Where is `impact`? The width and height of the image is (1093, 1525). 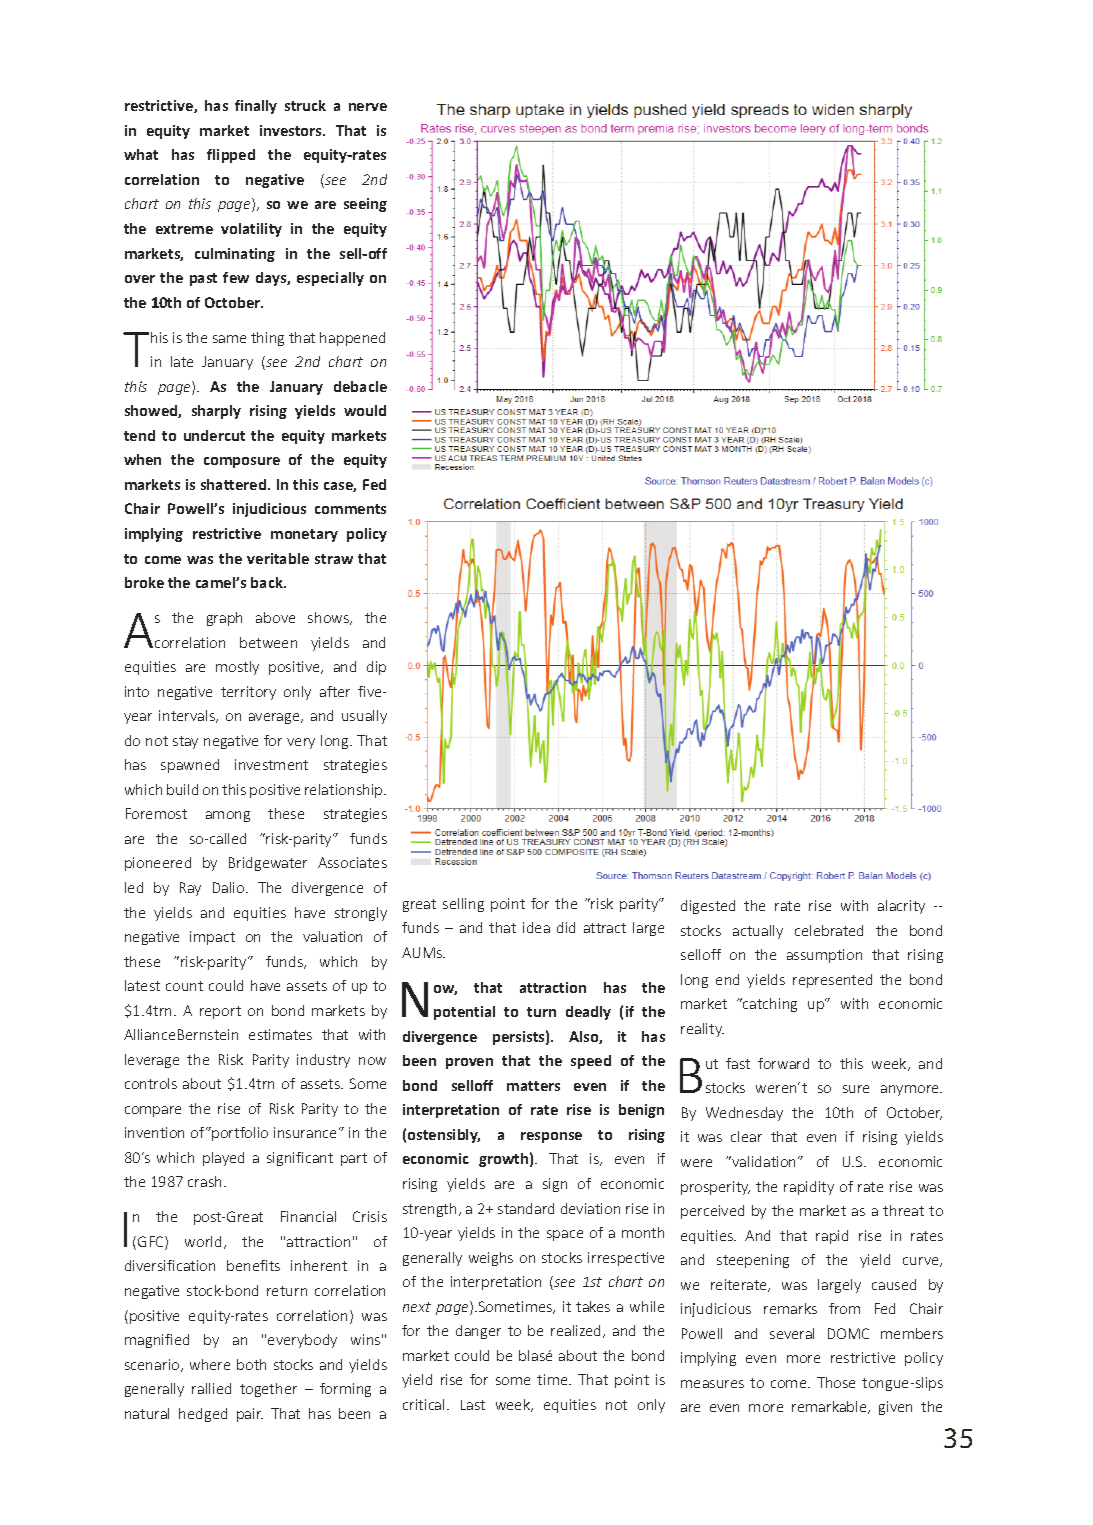
impact is located at coordinates (212, 938).
